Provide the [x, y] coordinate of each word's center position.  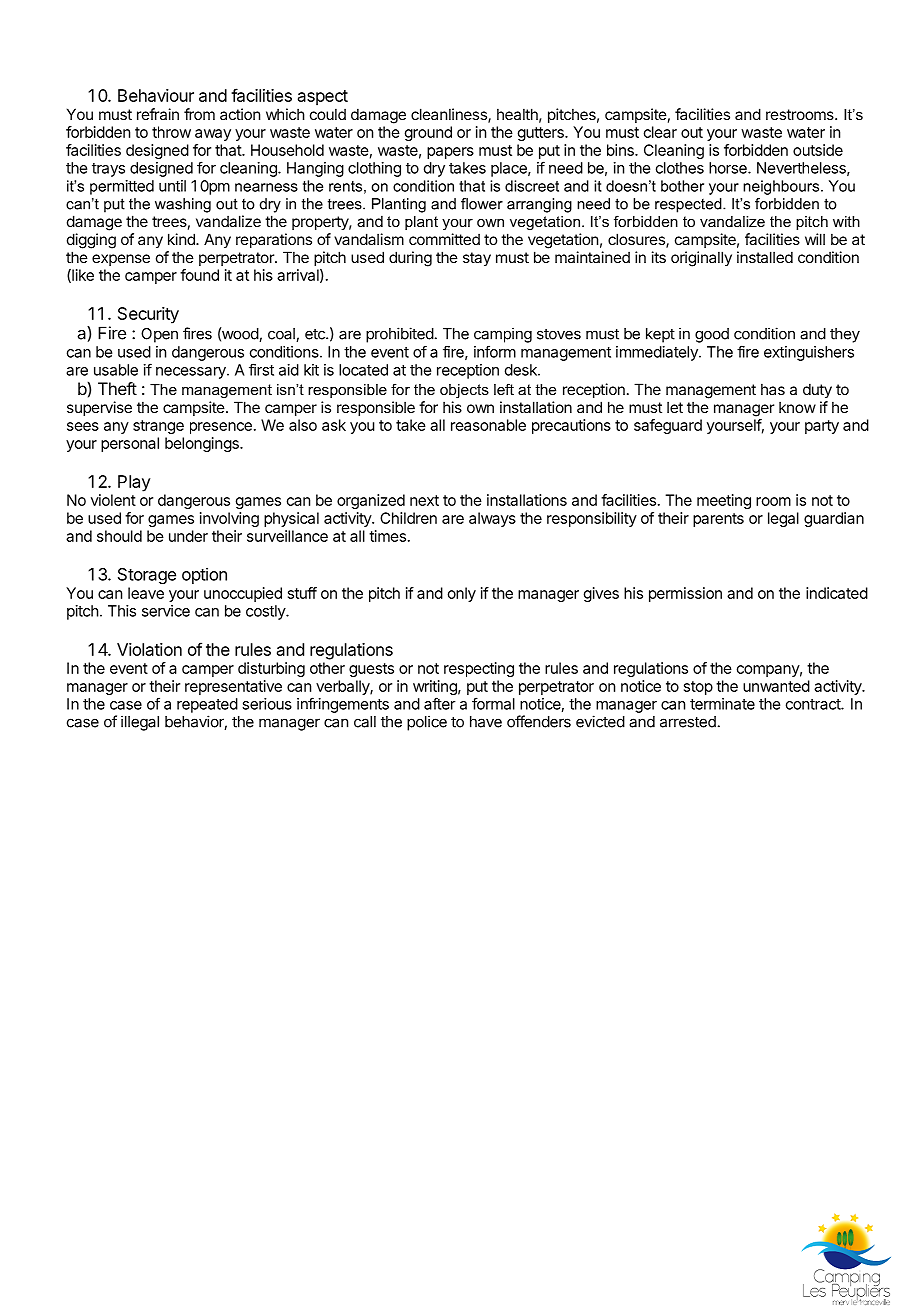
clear [660, 132]
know [797, 407]
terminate [722, 704]
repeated [207, 705]
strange [158, 427]
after [440, 703]
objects [464, 391]
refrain [158, 114]
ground [428, 133]
